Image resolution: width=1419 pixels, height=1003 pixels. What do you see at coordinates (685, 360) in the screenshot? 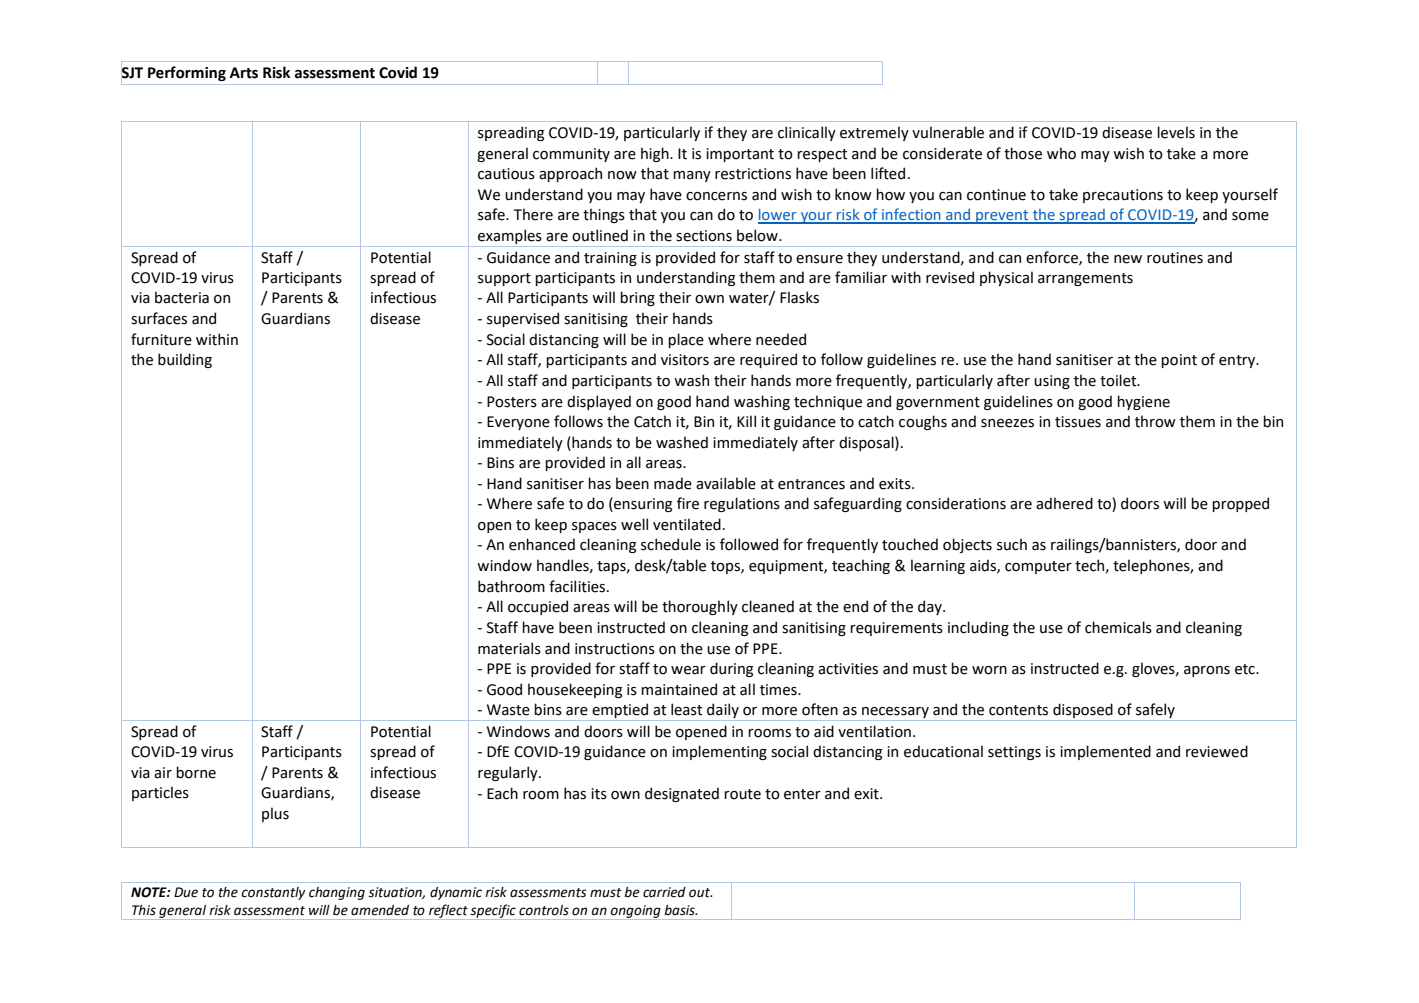
I see `visitors` at bounding box center [685, 360].
